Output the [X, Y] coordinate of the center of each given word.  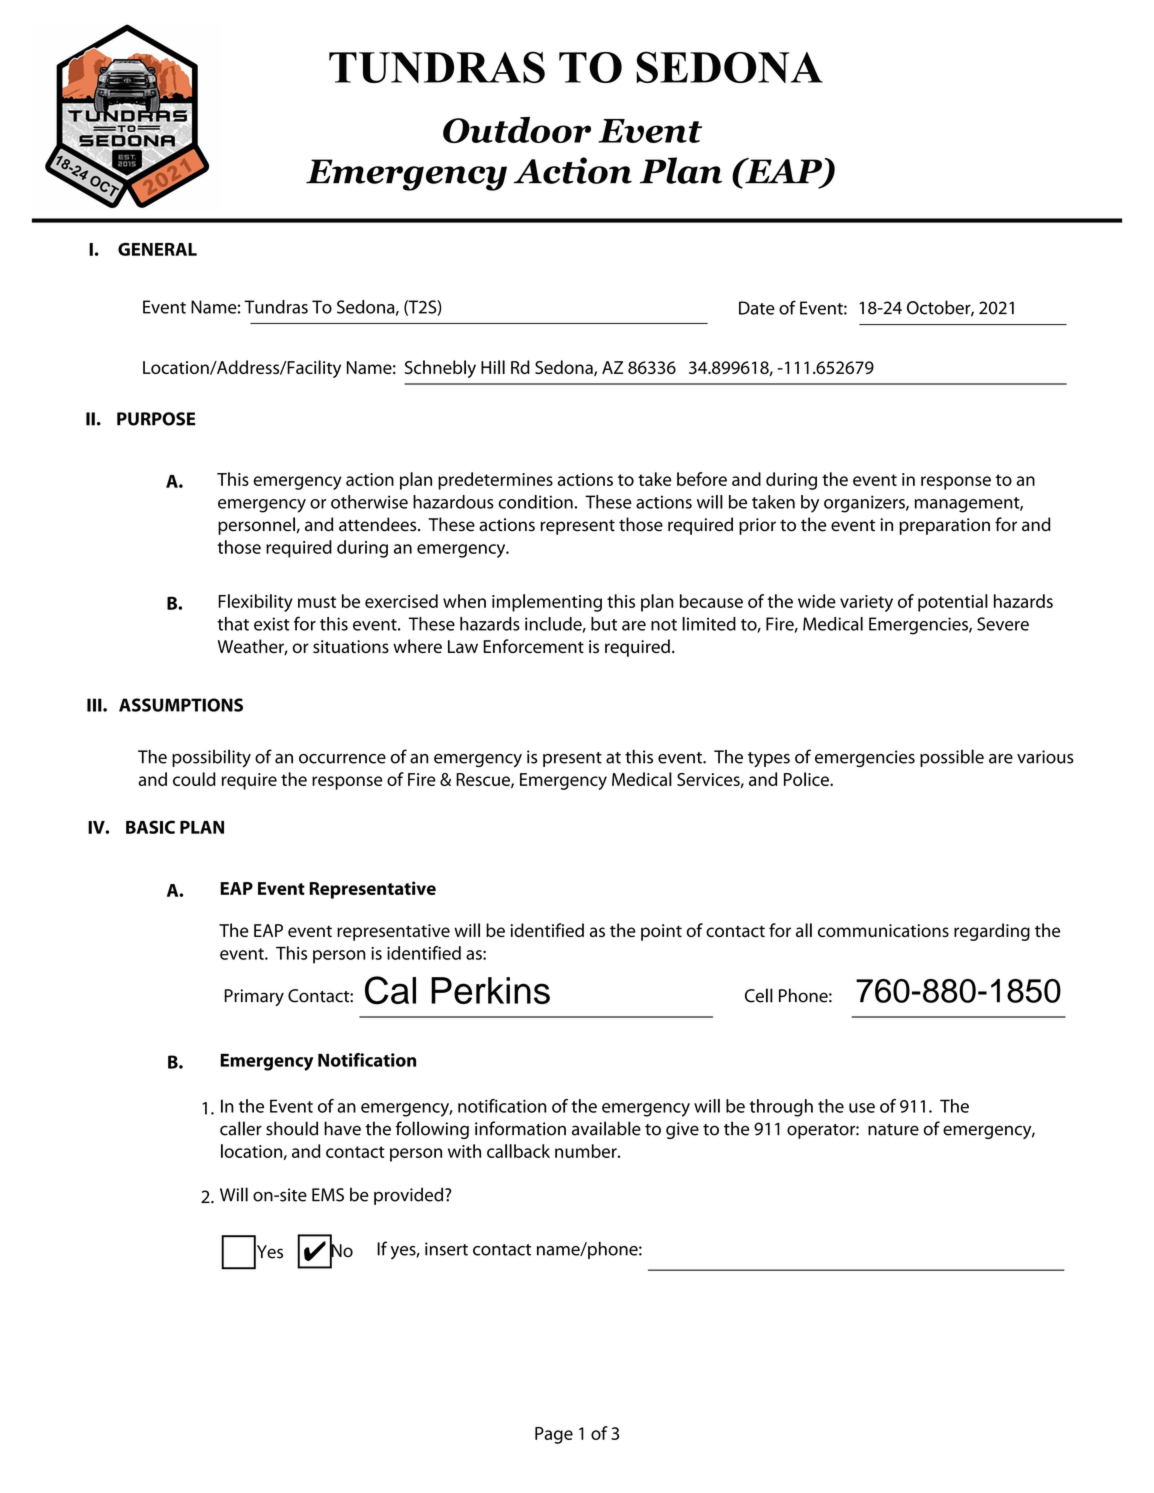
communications [883, 930]
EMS [328, 1195]
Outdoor [517, 130]
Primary [254, 997]
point [661, 932]
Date [757, 308]
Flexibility [255, 603]
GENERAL [157, 249]
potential [953, 603]
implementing [547, 603]
